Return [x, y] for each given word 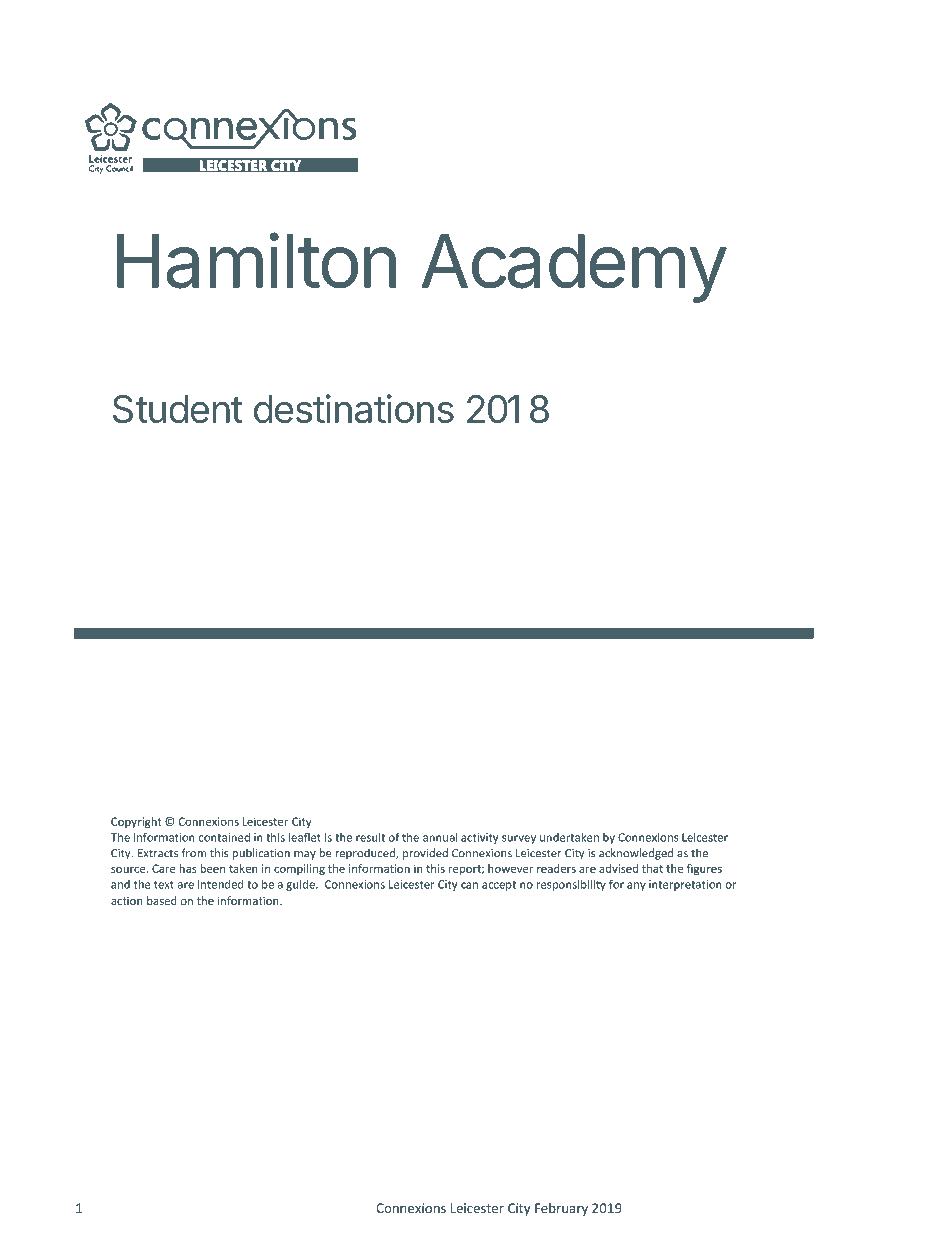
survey [519, 839]
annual [440, 837]
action [127, 901]
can [469, 885]
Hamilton [256, 261]
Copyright [136, 822]
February [561, 1209]
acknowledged [636, 854]
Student [178, 409]
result [370, 837]
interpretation [685, 885]
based [162, 900]
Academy [573, 268]
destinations [354, 408]
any [636, 886]
